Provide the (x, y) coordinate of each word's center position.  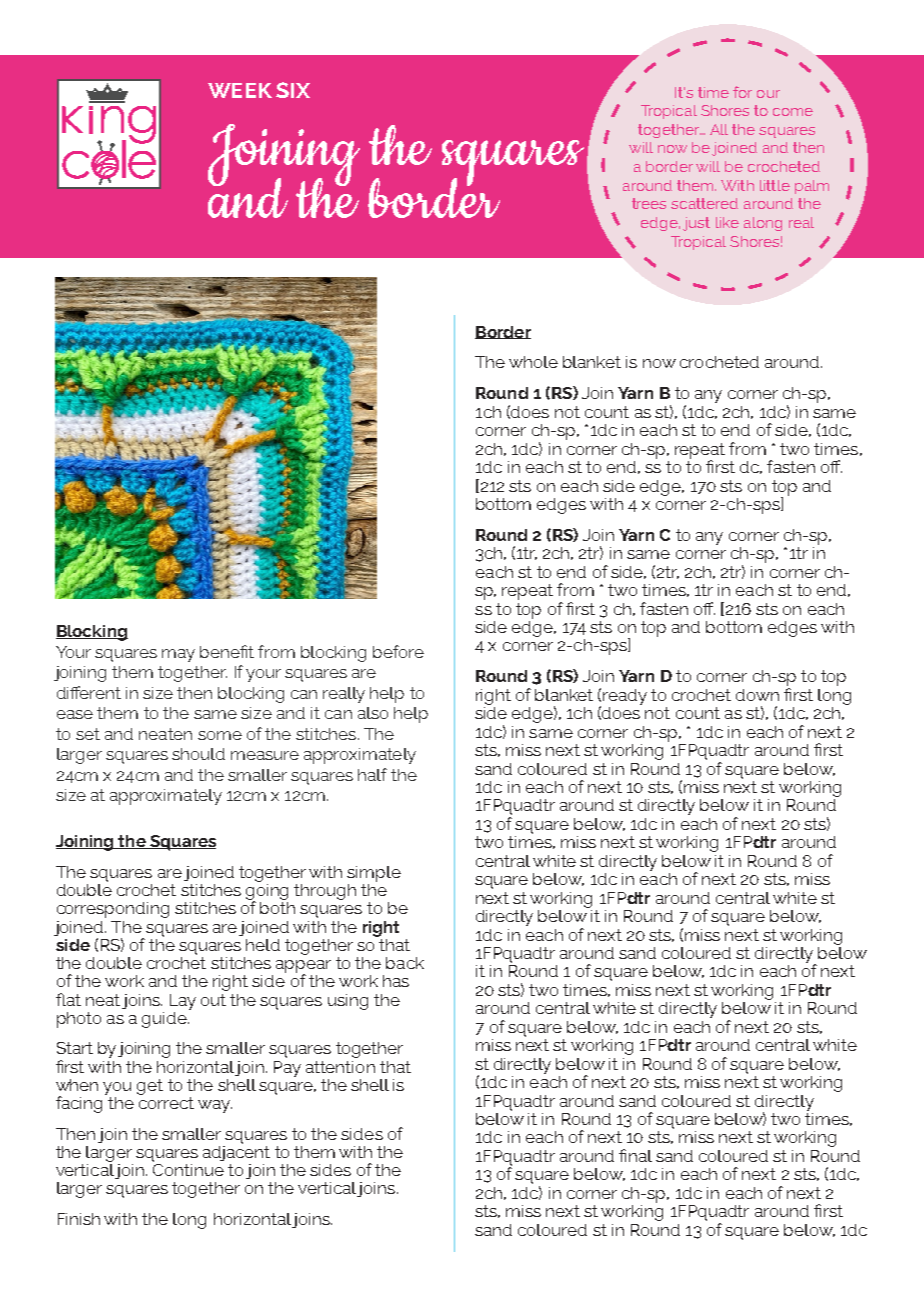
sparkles (752, 168)
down (757, 695)
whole (533, 362)
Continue (188, 1168)
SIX (293, 90)
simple (374, 874)
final (635, 1155)
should (198, 754)
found (677, 147)
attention (340, 1067)
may (178, 655)
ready (625, 697)
